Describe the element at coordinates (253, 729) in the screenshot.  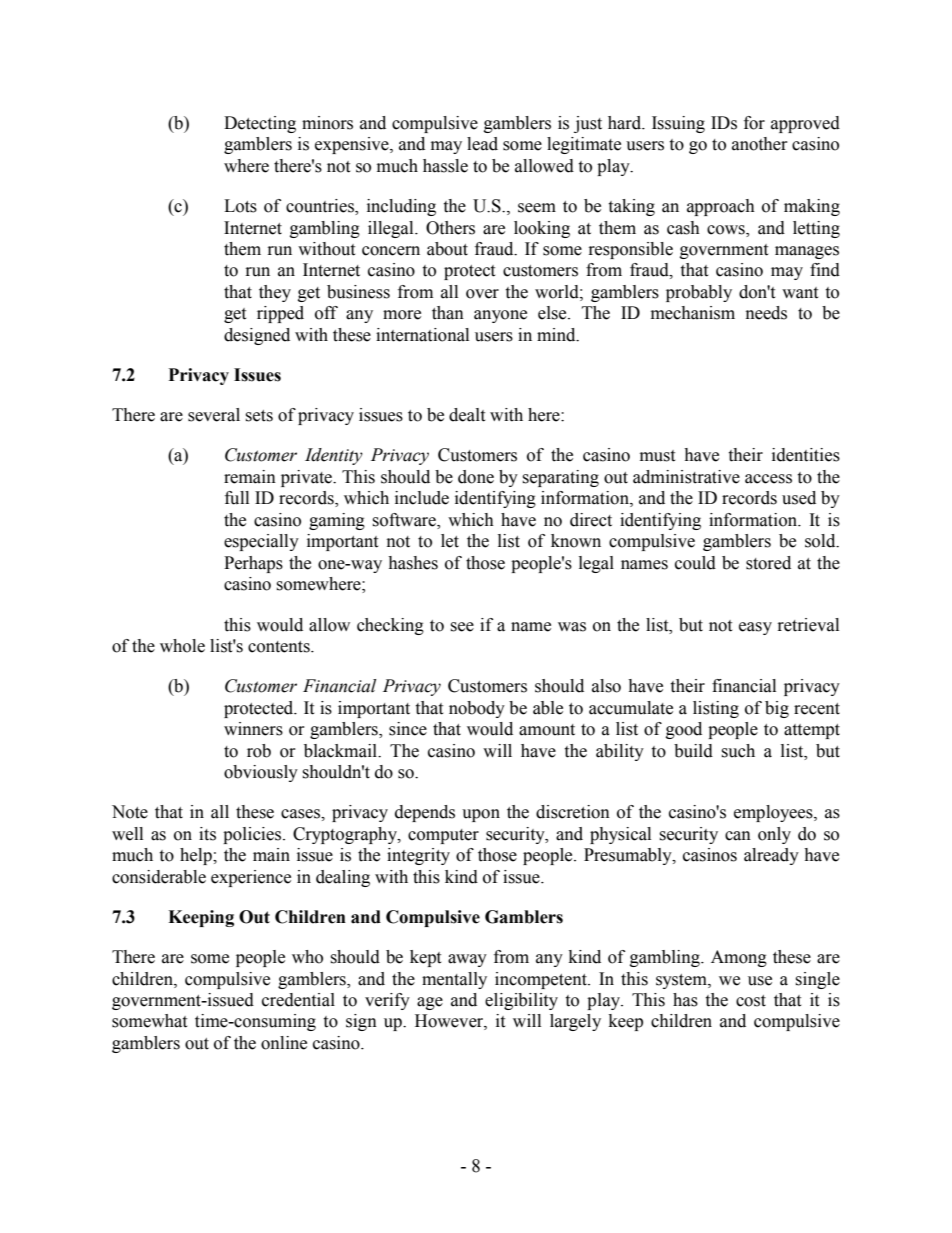
I see `winners` at that location.
